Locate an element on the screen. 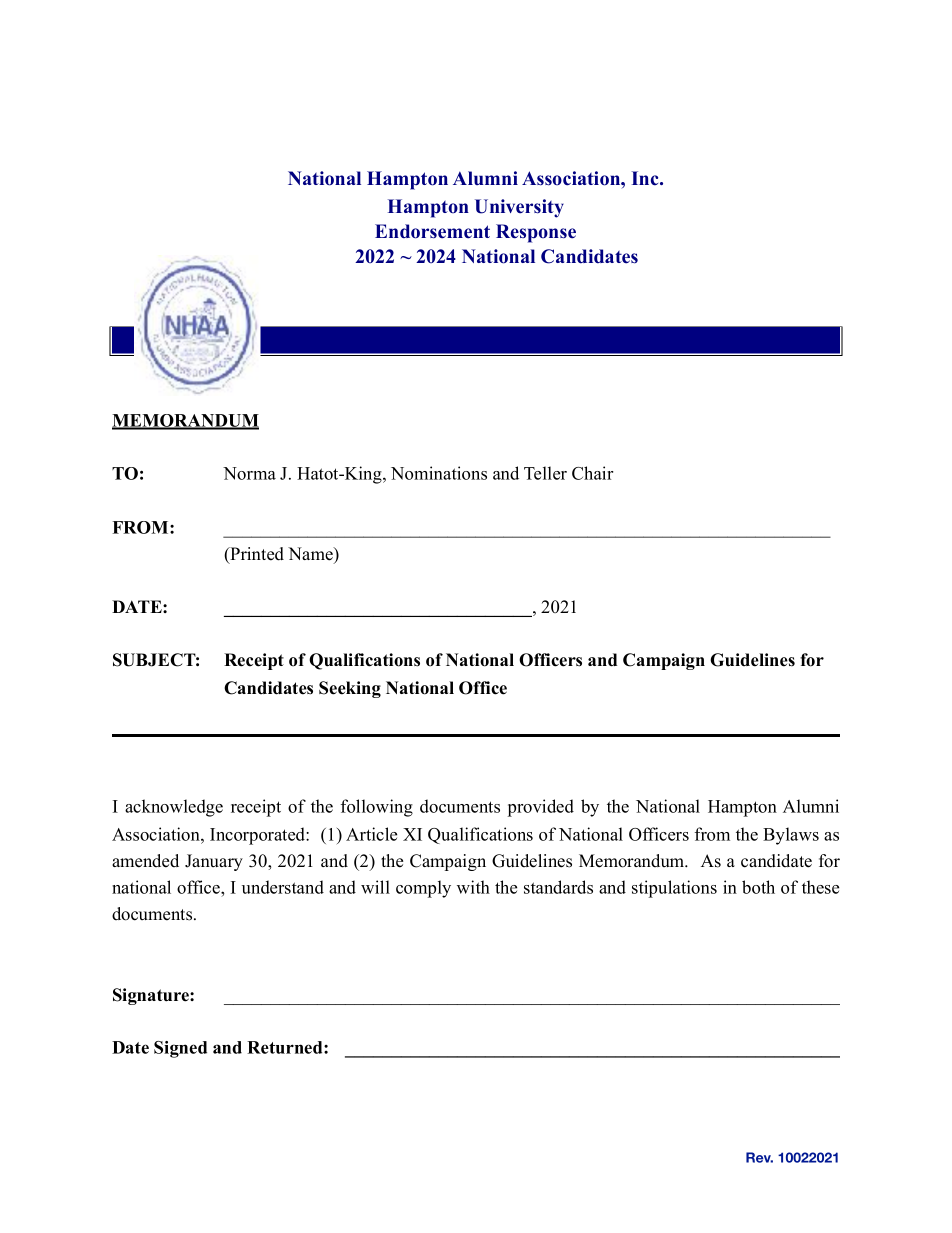 This screenshot has height=1233, width=952. Norma is located at coordinates (249, 473).
